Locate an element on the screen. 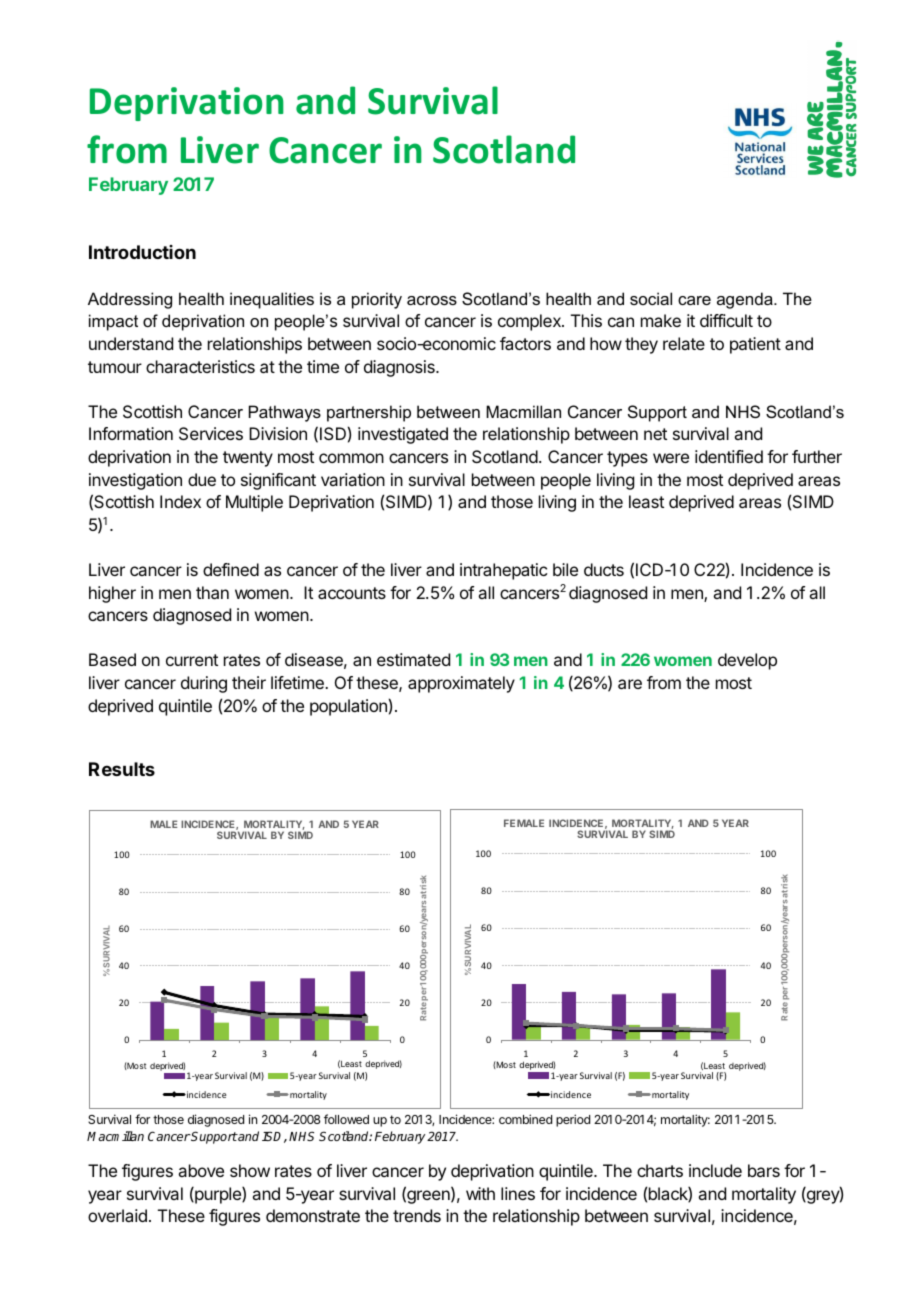 The width and height of the screenshot is (924, 1308). with is located at coordinates (480, 1193).
